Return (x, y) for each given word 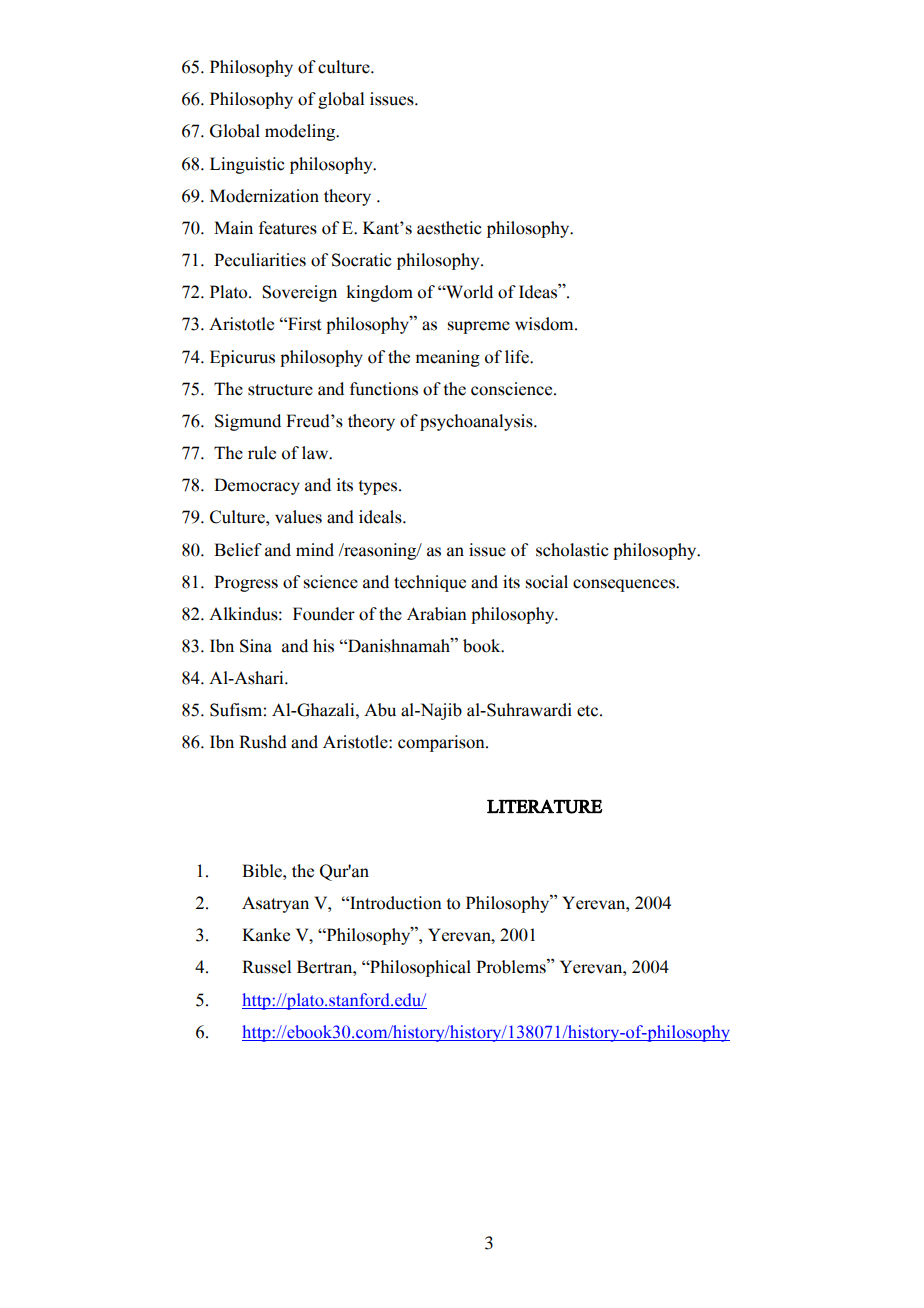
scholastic (572, 550)
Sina (256, 646)
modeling (301, 132)
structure (280, 390)
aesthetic (449, 228)
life (518, 357)
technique (430, 583)
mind (315, 550)
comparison (442, 743)
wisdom (545, 324)
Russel (266, 967)
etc (589, 711)
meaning (448, 358)
